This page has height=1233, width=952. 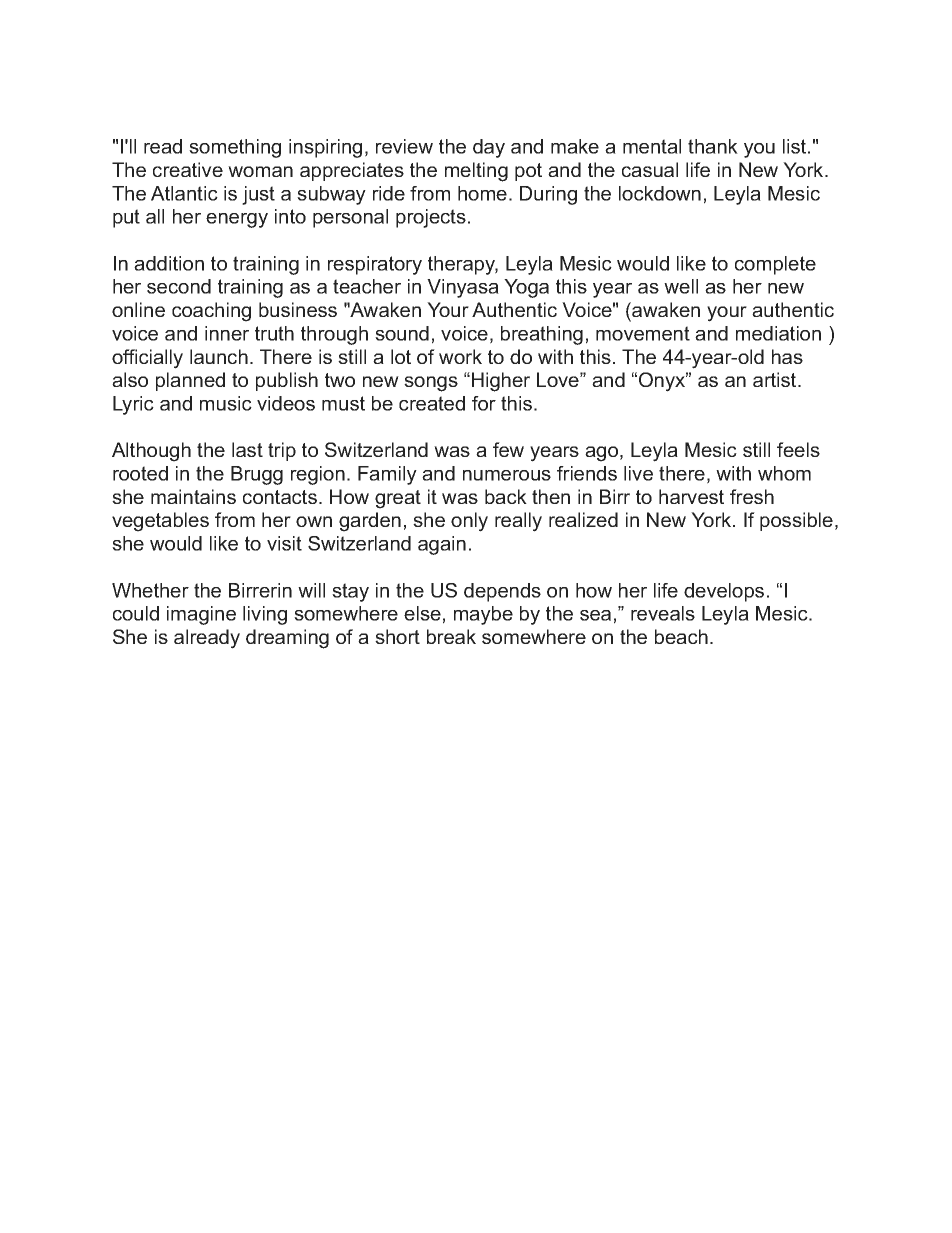 What do you see at coordinates (681, 636) in the page?
I see `beach` at bounding box center [681, 636].
